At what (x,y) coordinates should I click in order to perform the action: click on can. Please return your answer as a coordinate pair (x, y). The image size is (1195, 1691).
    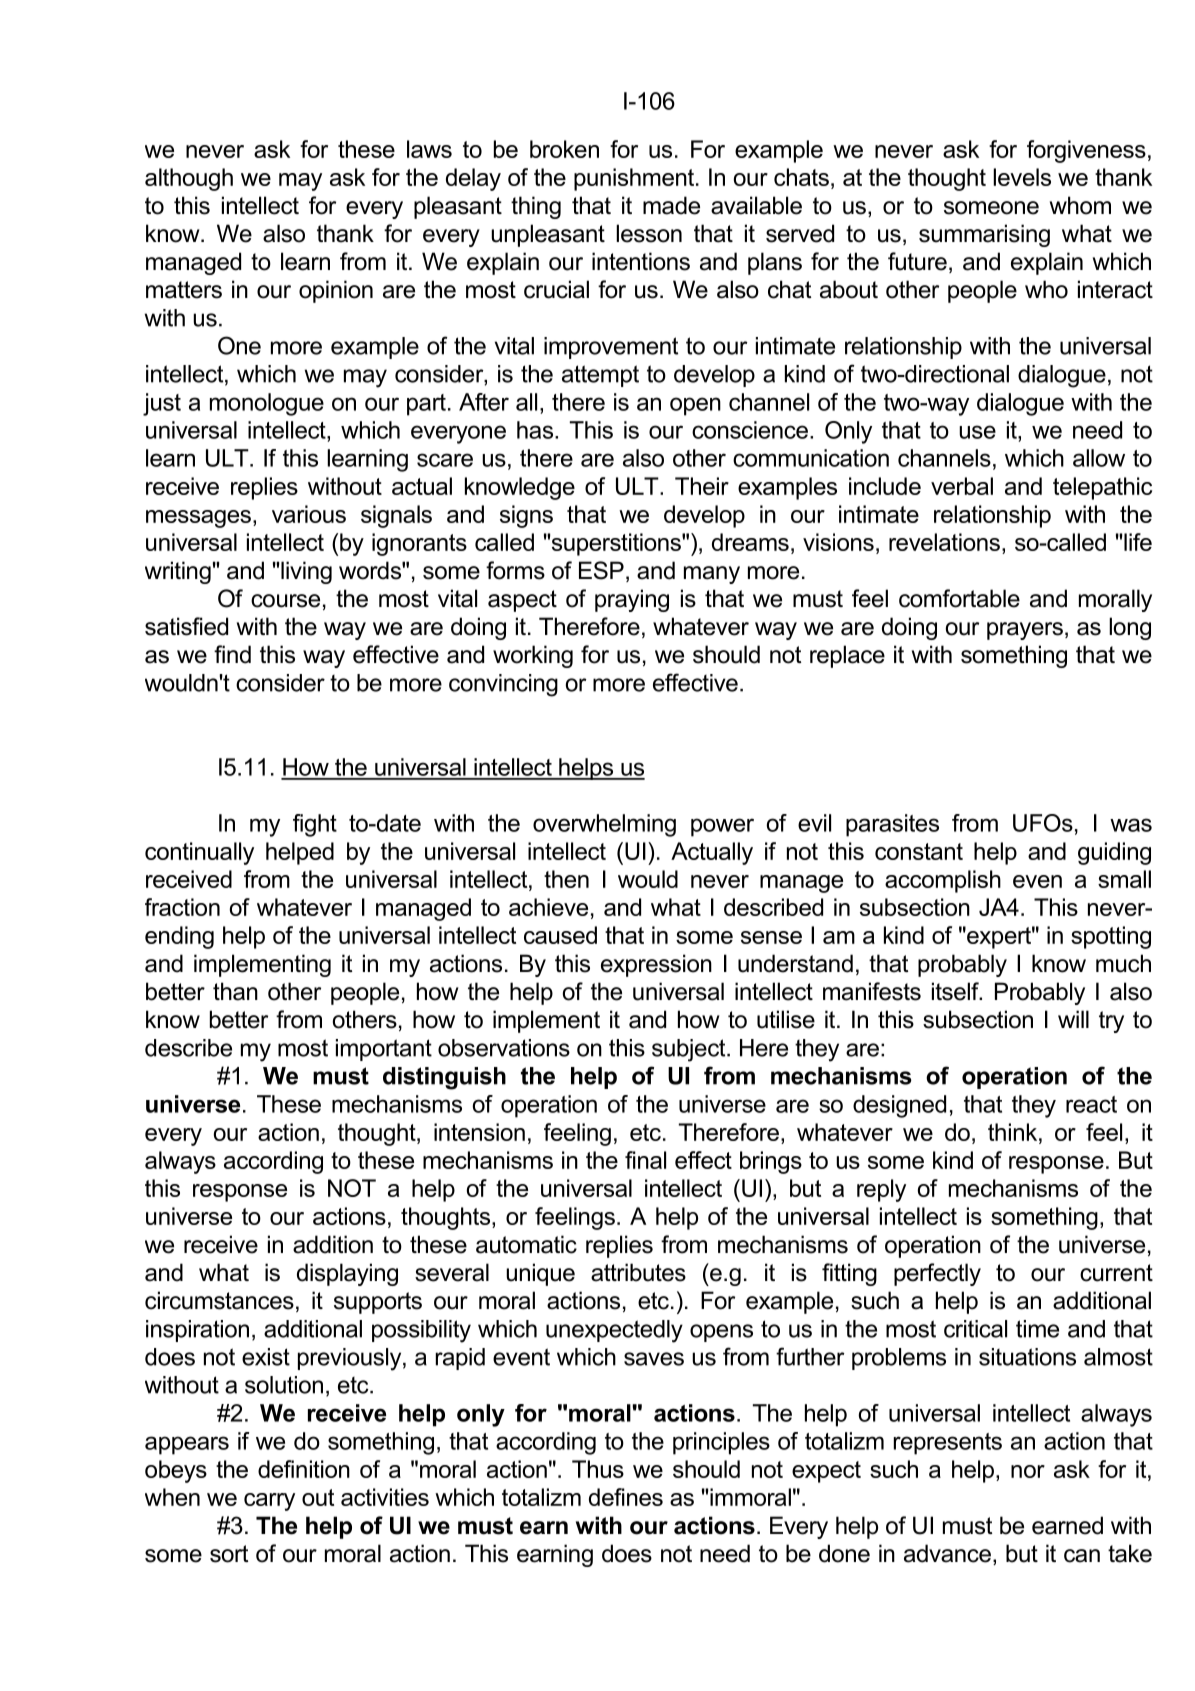
    Looking at the image, I should click on (1082, 1556).
